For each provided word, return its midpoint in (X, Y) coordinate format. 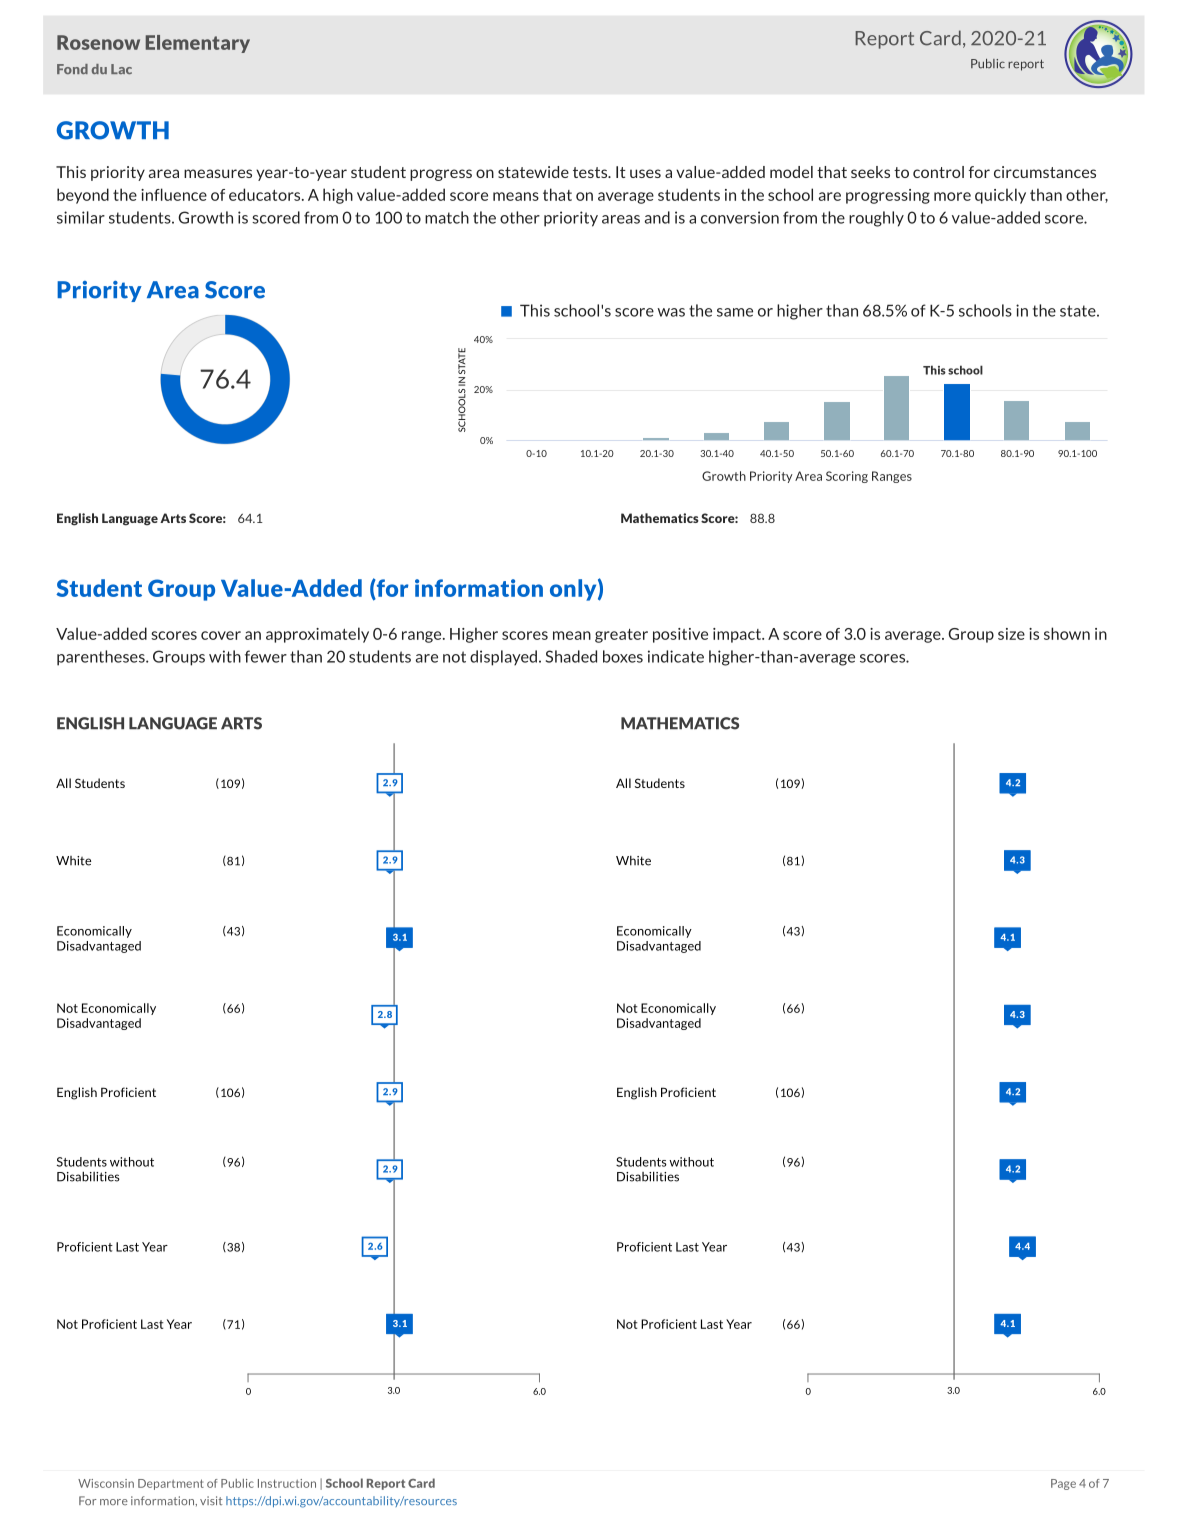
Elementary (198, 44)
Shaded (571, 656)
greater (621, 636)
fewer (266, 656)
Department (171, 1484)
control (938, 172)
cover (221, 635)
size (1011, 634)
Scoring (847, 477)
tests (591, 172)
